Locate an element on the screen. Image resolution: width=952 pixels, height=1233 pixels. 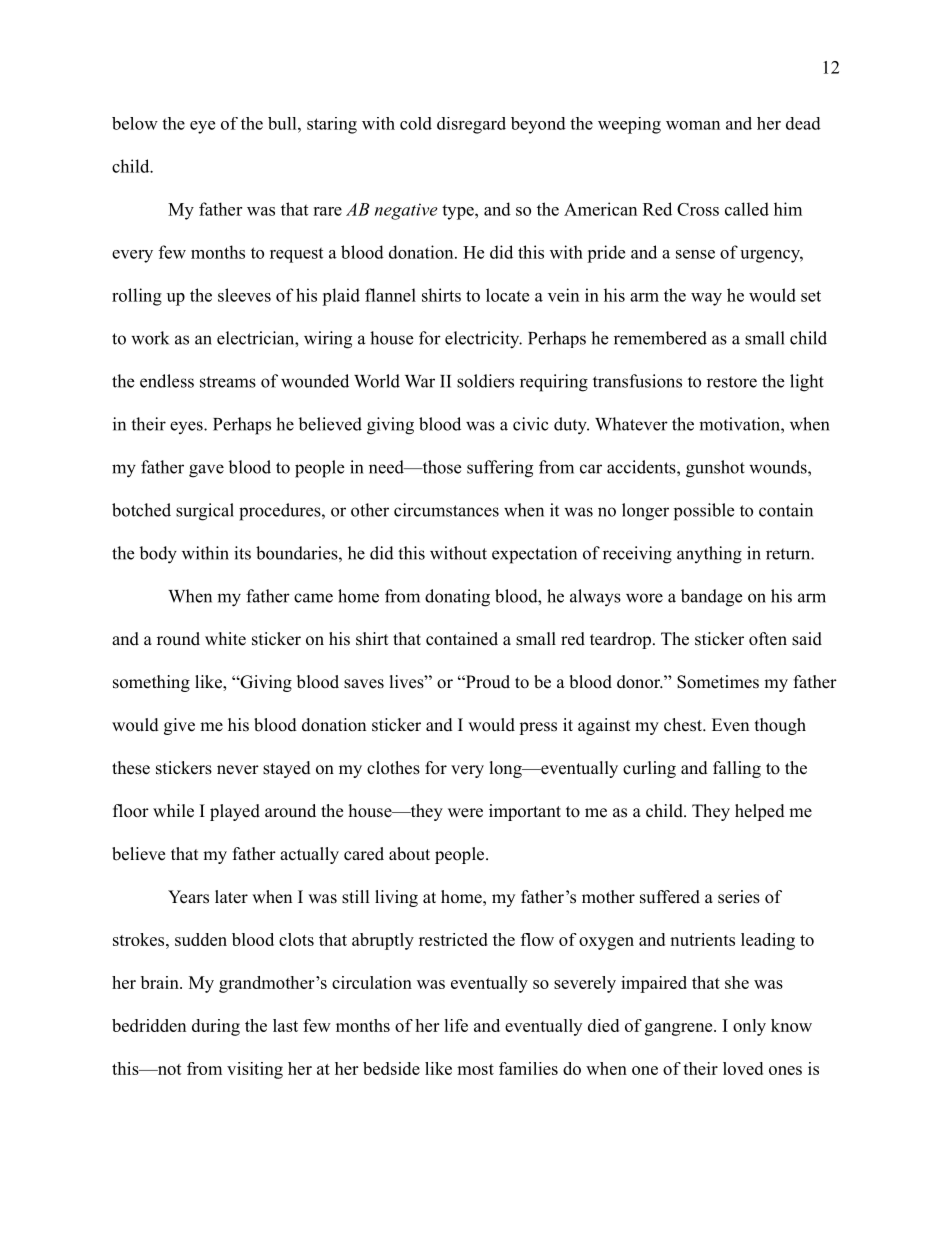
falling is located at coordinates (737, 769).
